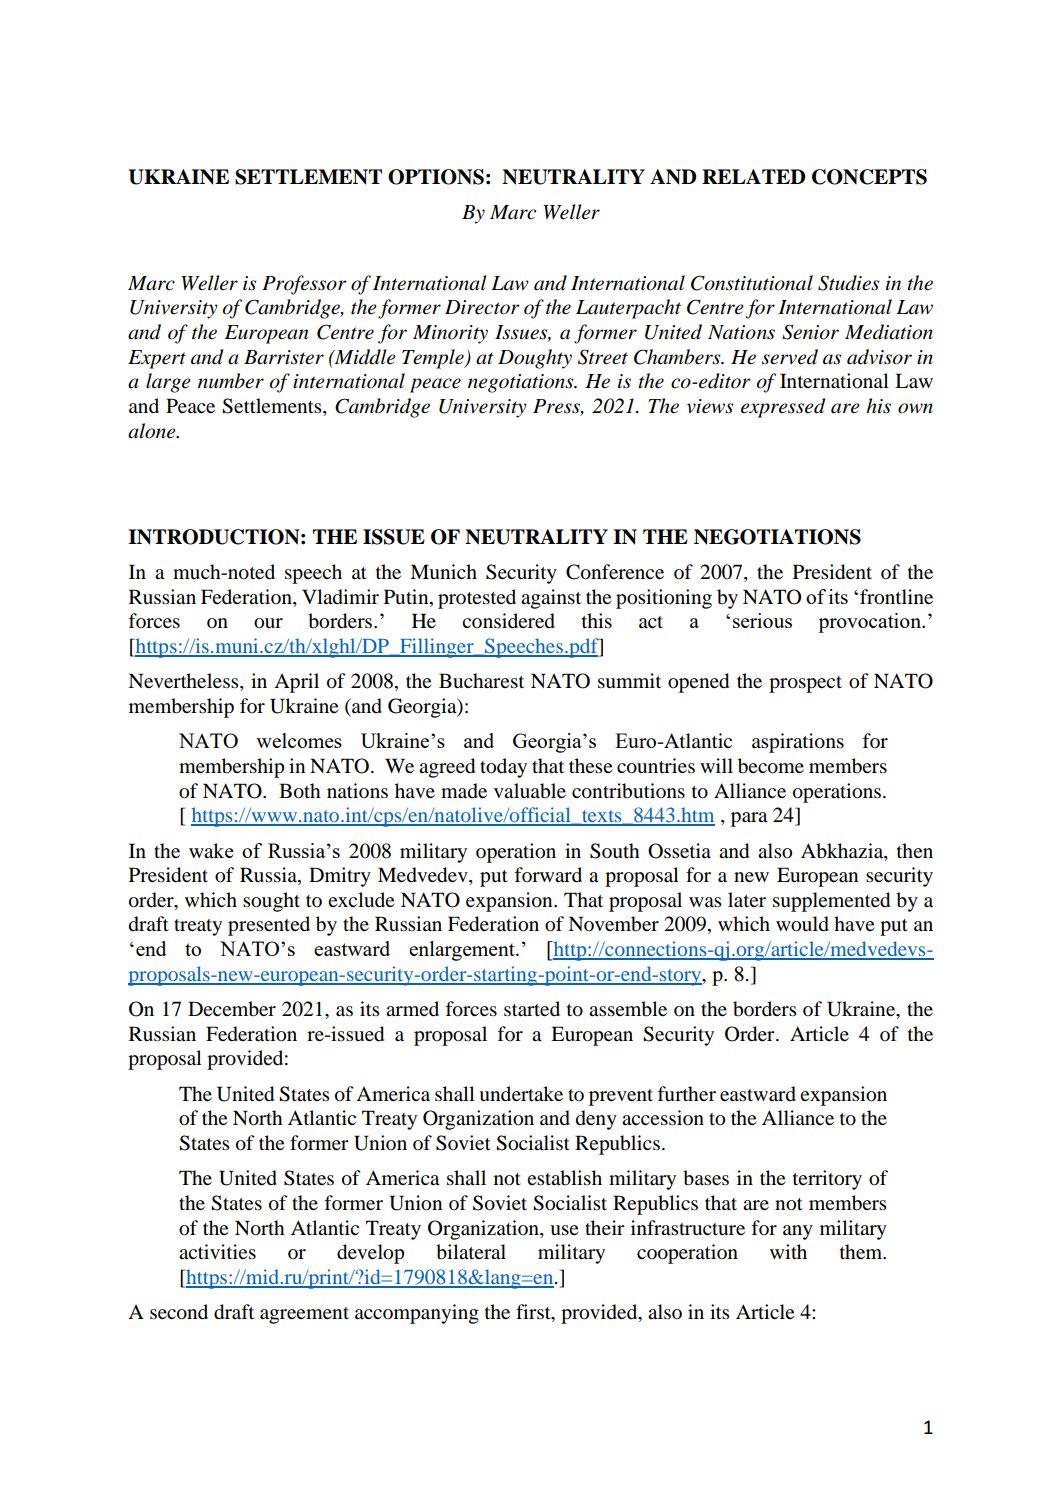 This screenshot has width=1062, height=1503. What do you see at coordinates (798, 743) in the screenshot?
I see `aspirations` at bounding box center [798, 743].
